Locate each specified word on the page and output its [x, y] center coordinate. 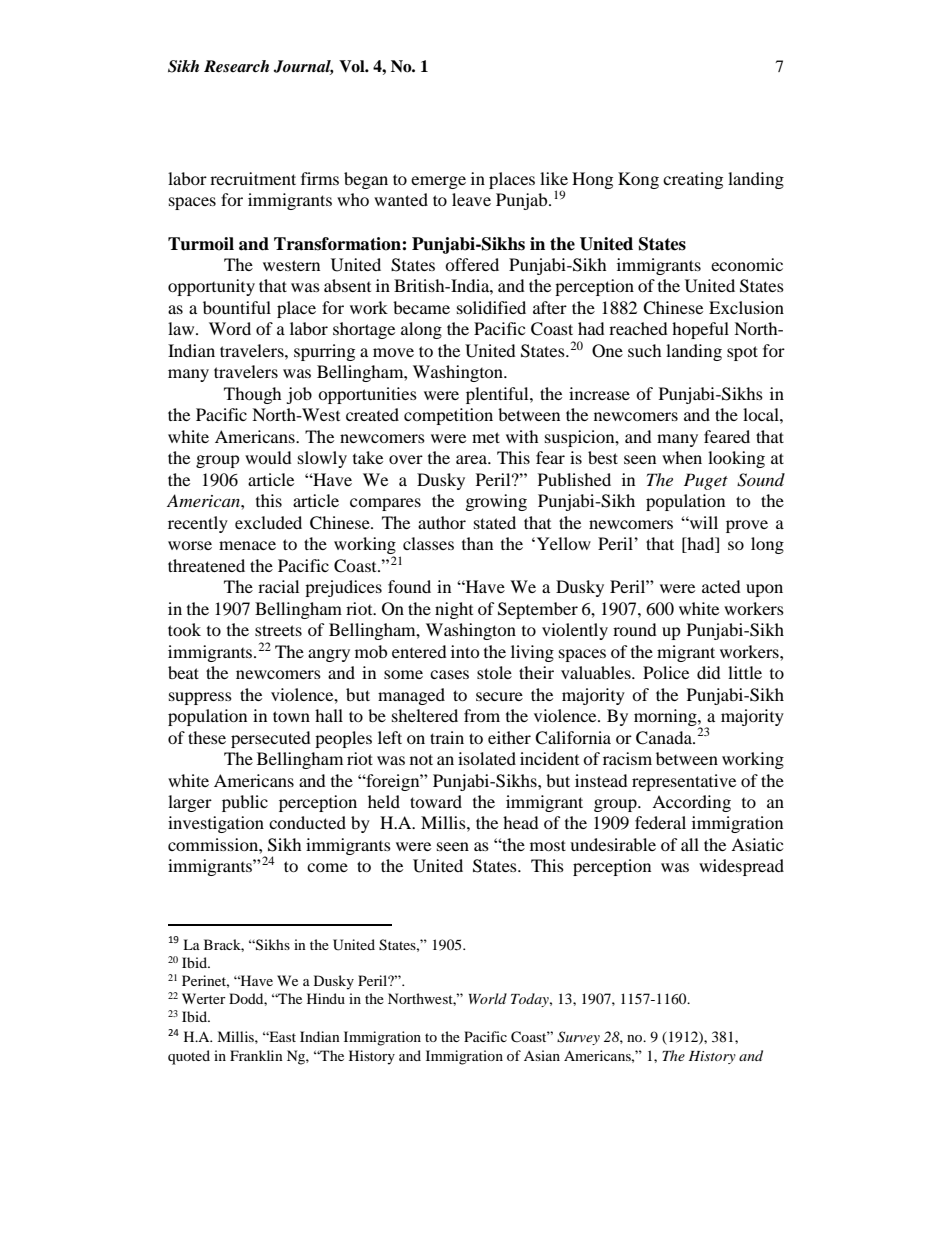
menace [247, 545]
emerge [438, 182]
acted [721, 586]
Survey [578, 1038]
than [477, 543]
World [488, 998]
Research [236, 66]
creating [693, 180]
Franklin [256, 1055]
